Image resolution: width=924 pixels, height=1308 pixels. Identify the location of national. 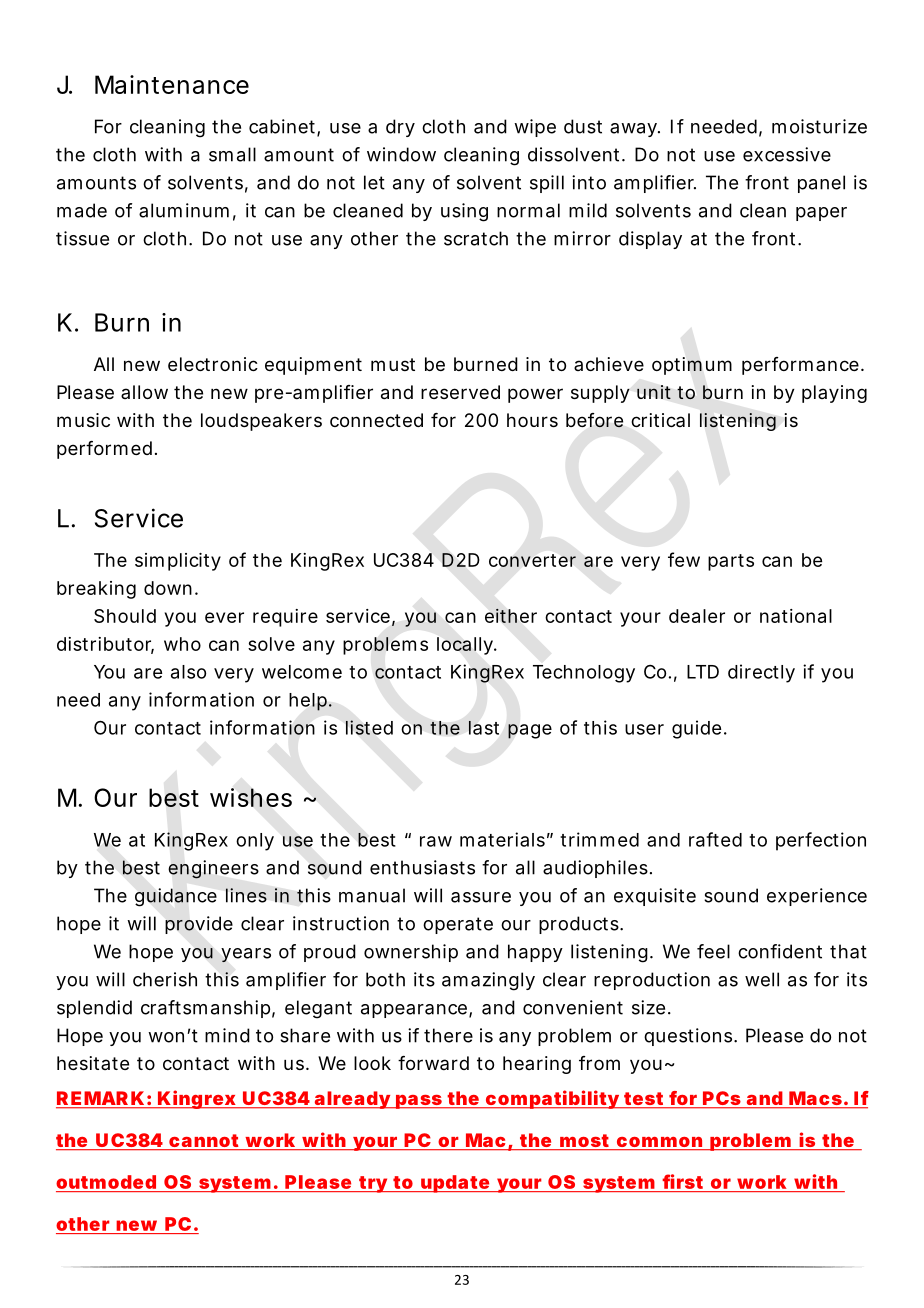
(796, 616).
